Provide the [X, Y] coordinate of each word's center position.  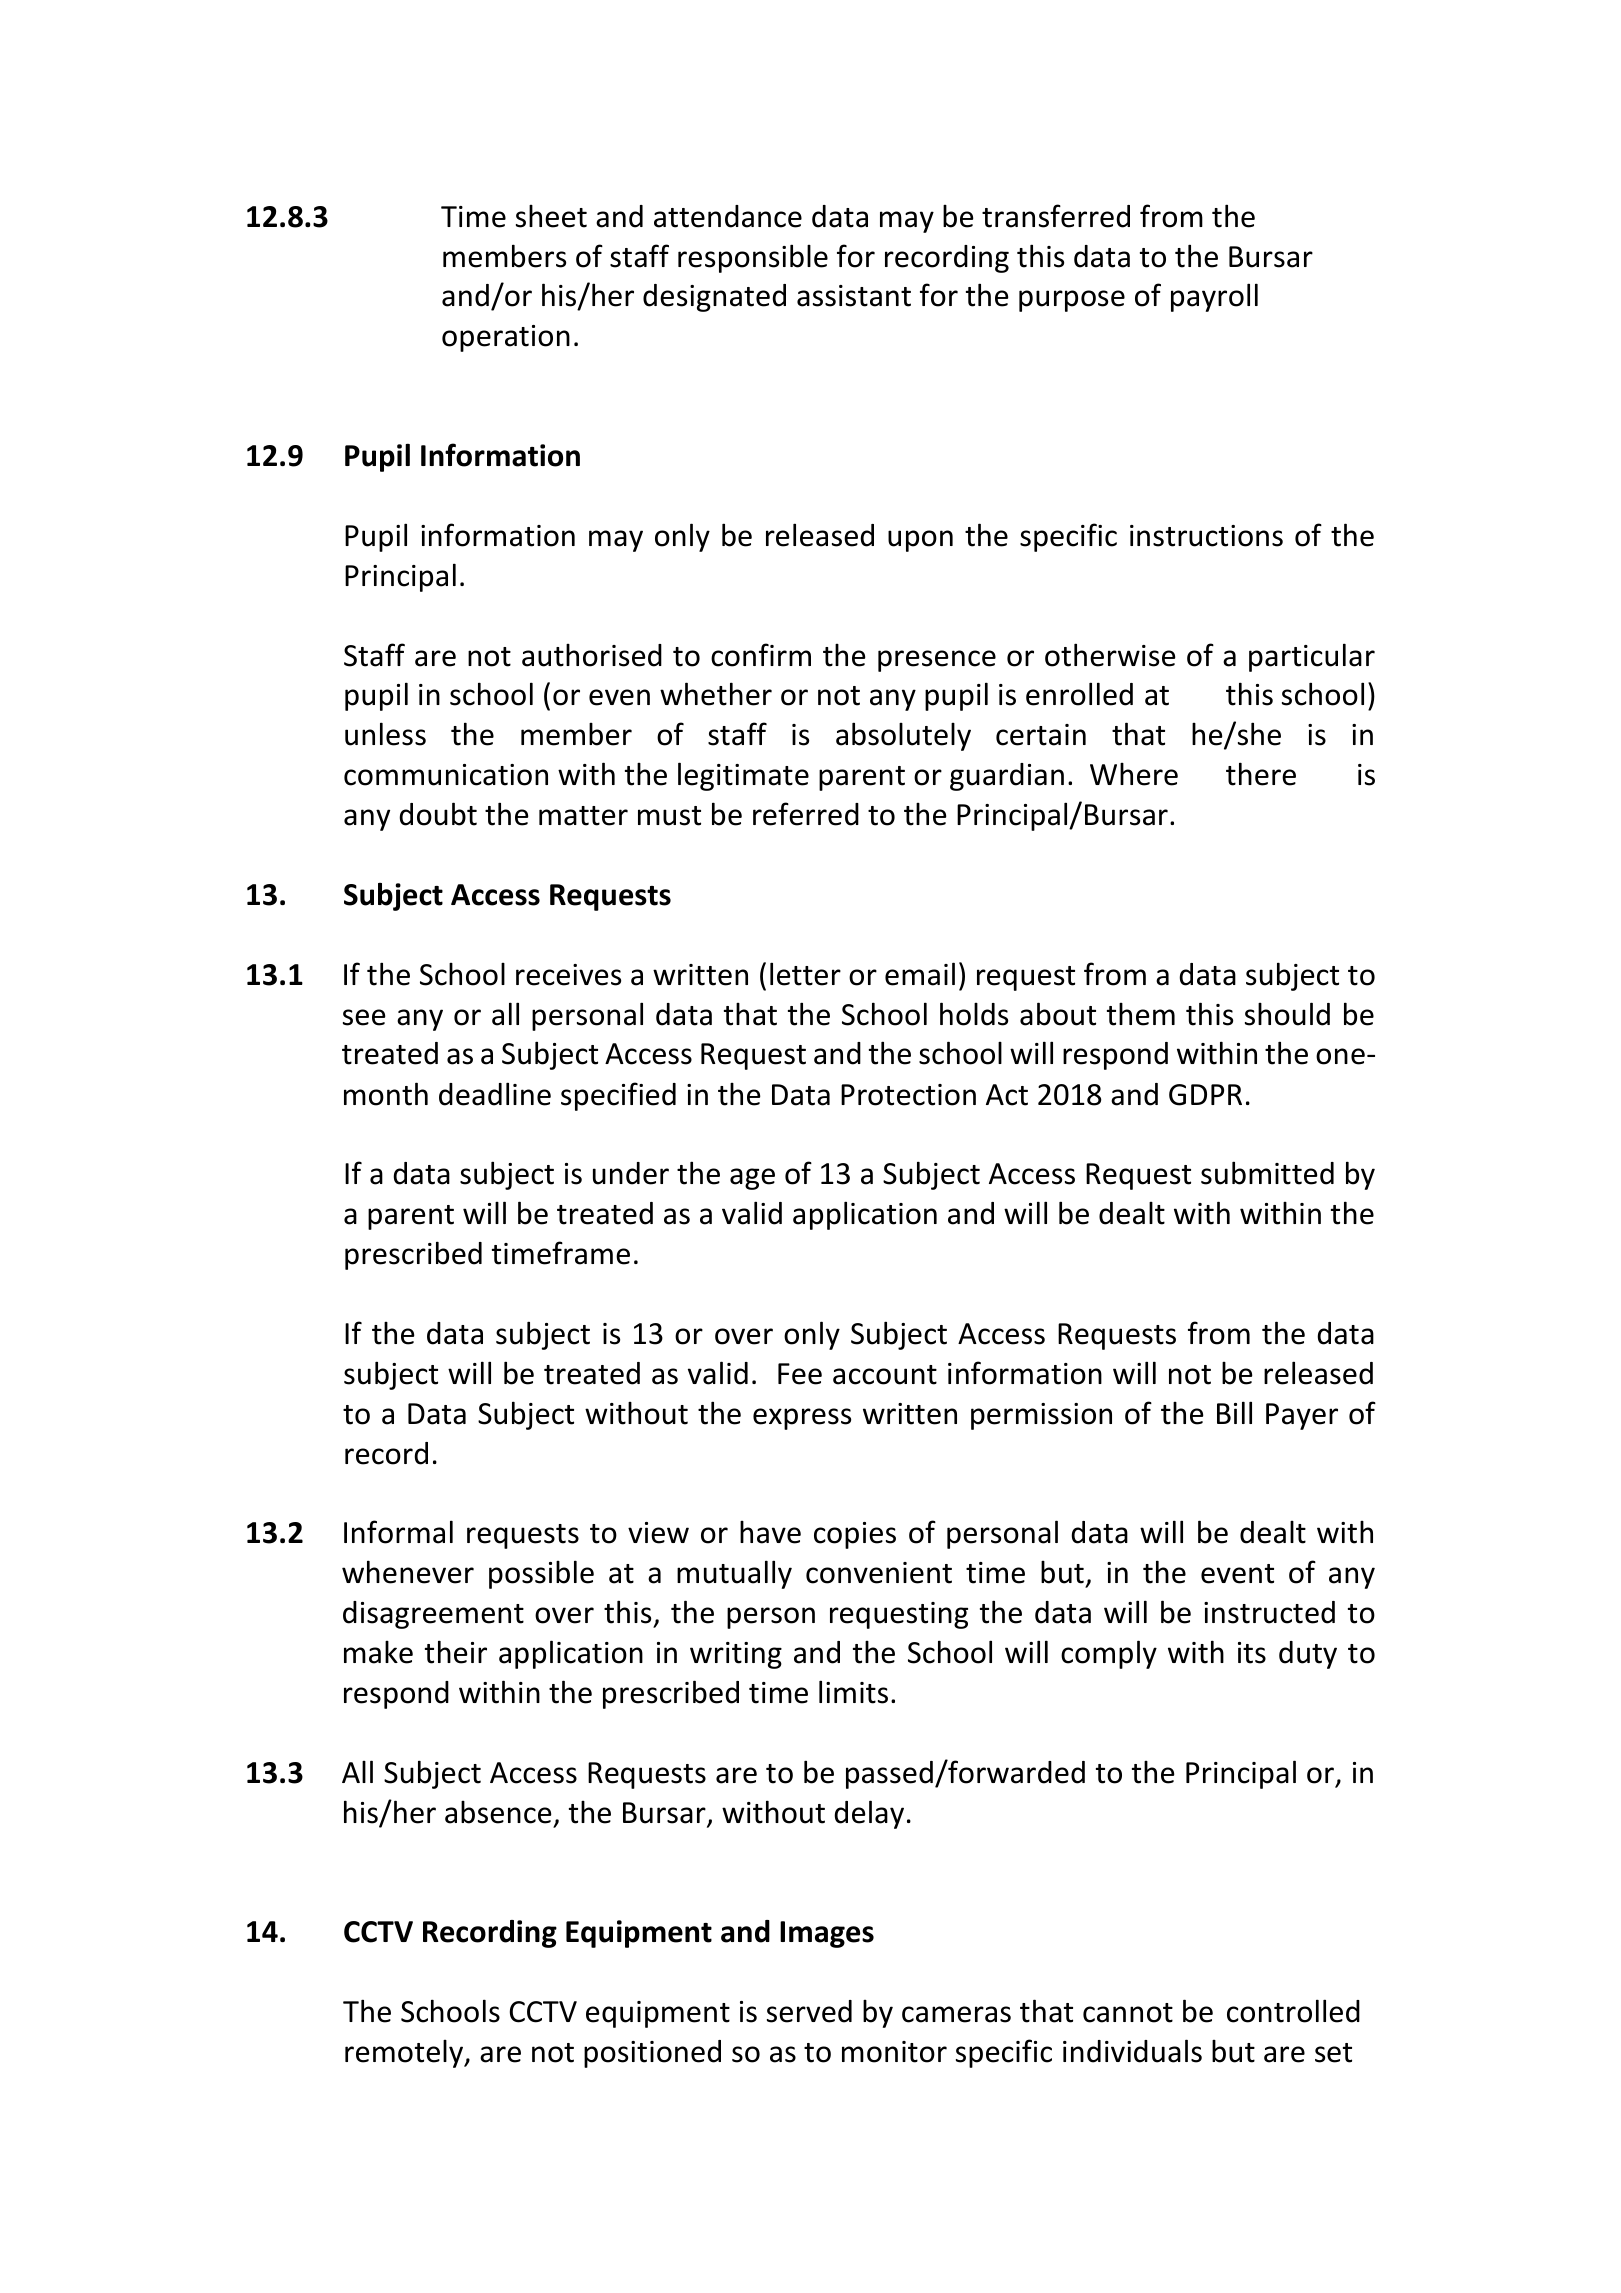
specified [618, 1096]
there [1261, 774]
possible [541, 1574]
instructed [1269, 1612]
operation [506, 338]
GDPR [1205, 1095]
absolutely [903, 736]
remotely [405, 2054]
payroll [1214, 297]
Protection [908, 1095]
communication [446, 775]
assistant [854, 296]
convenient [879, 1573]
